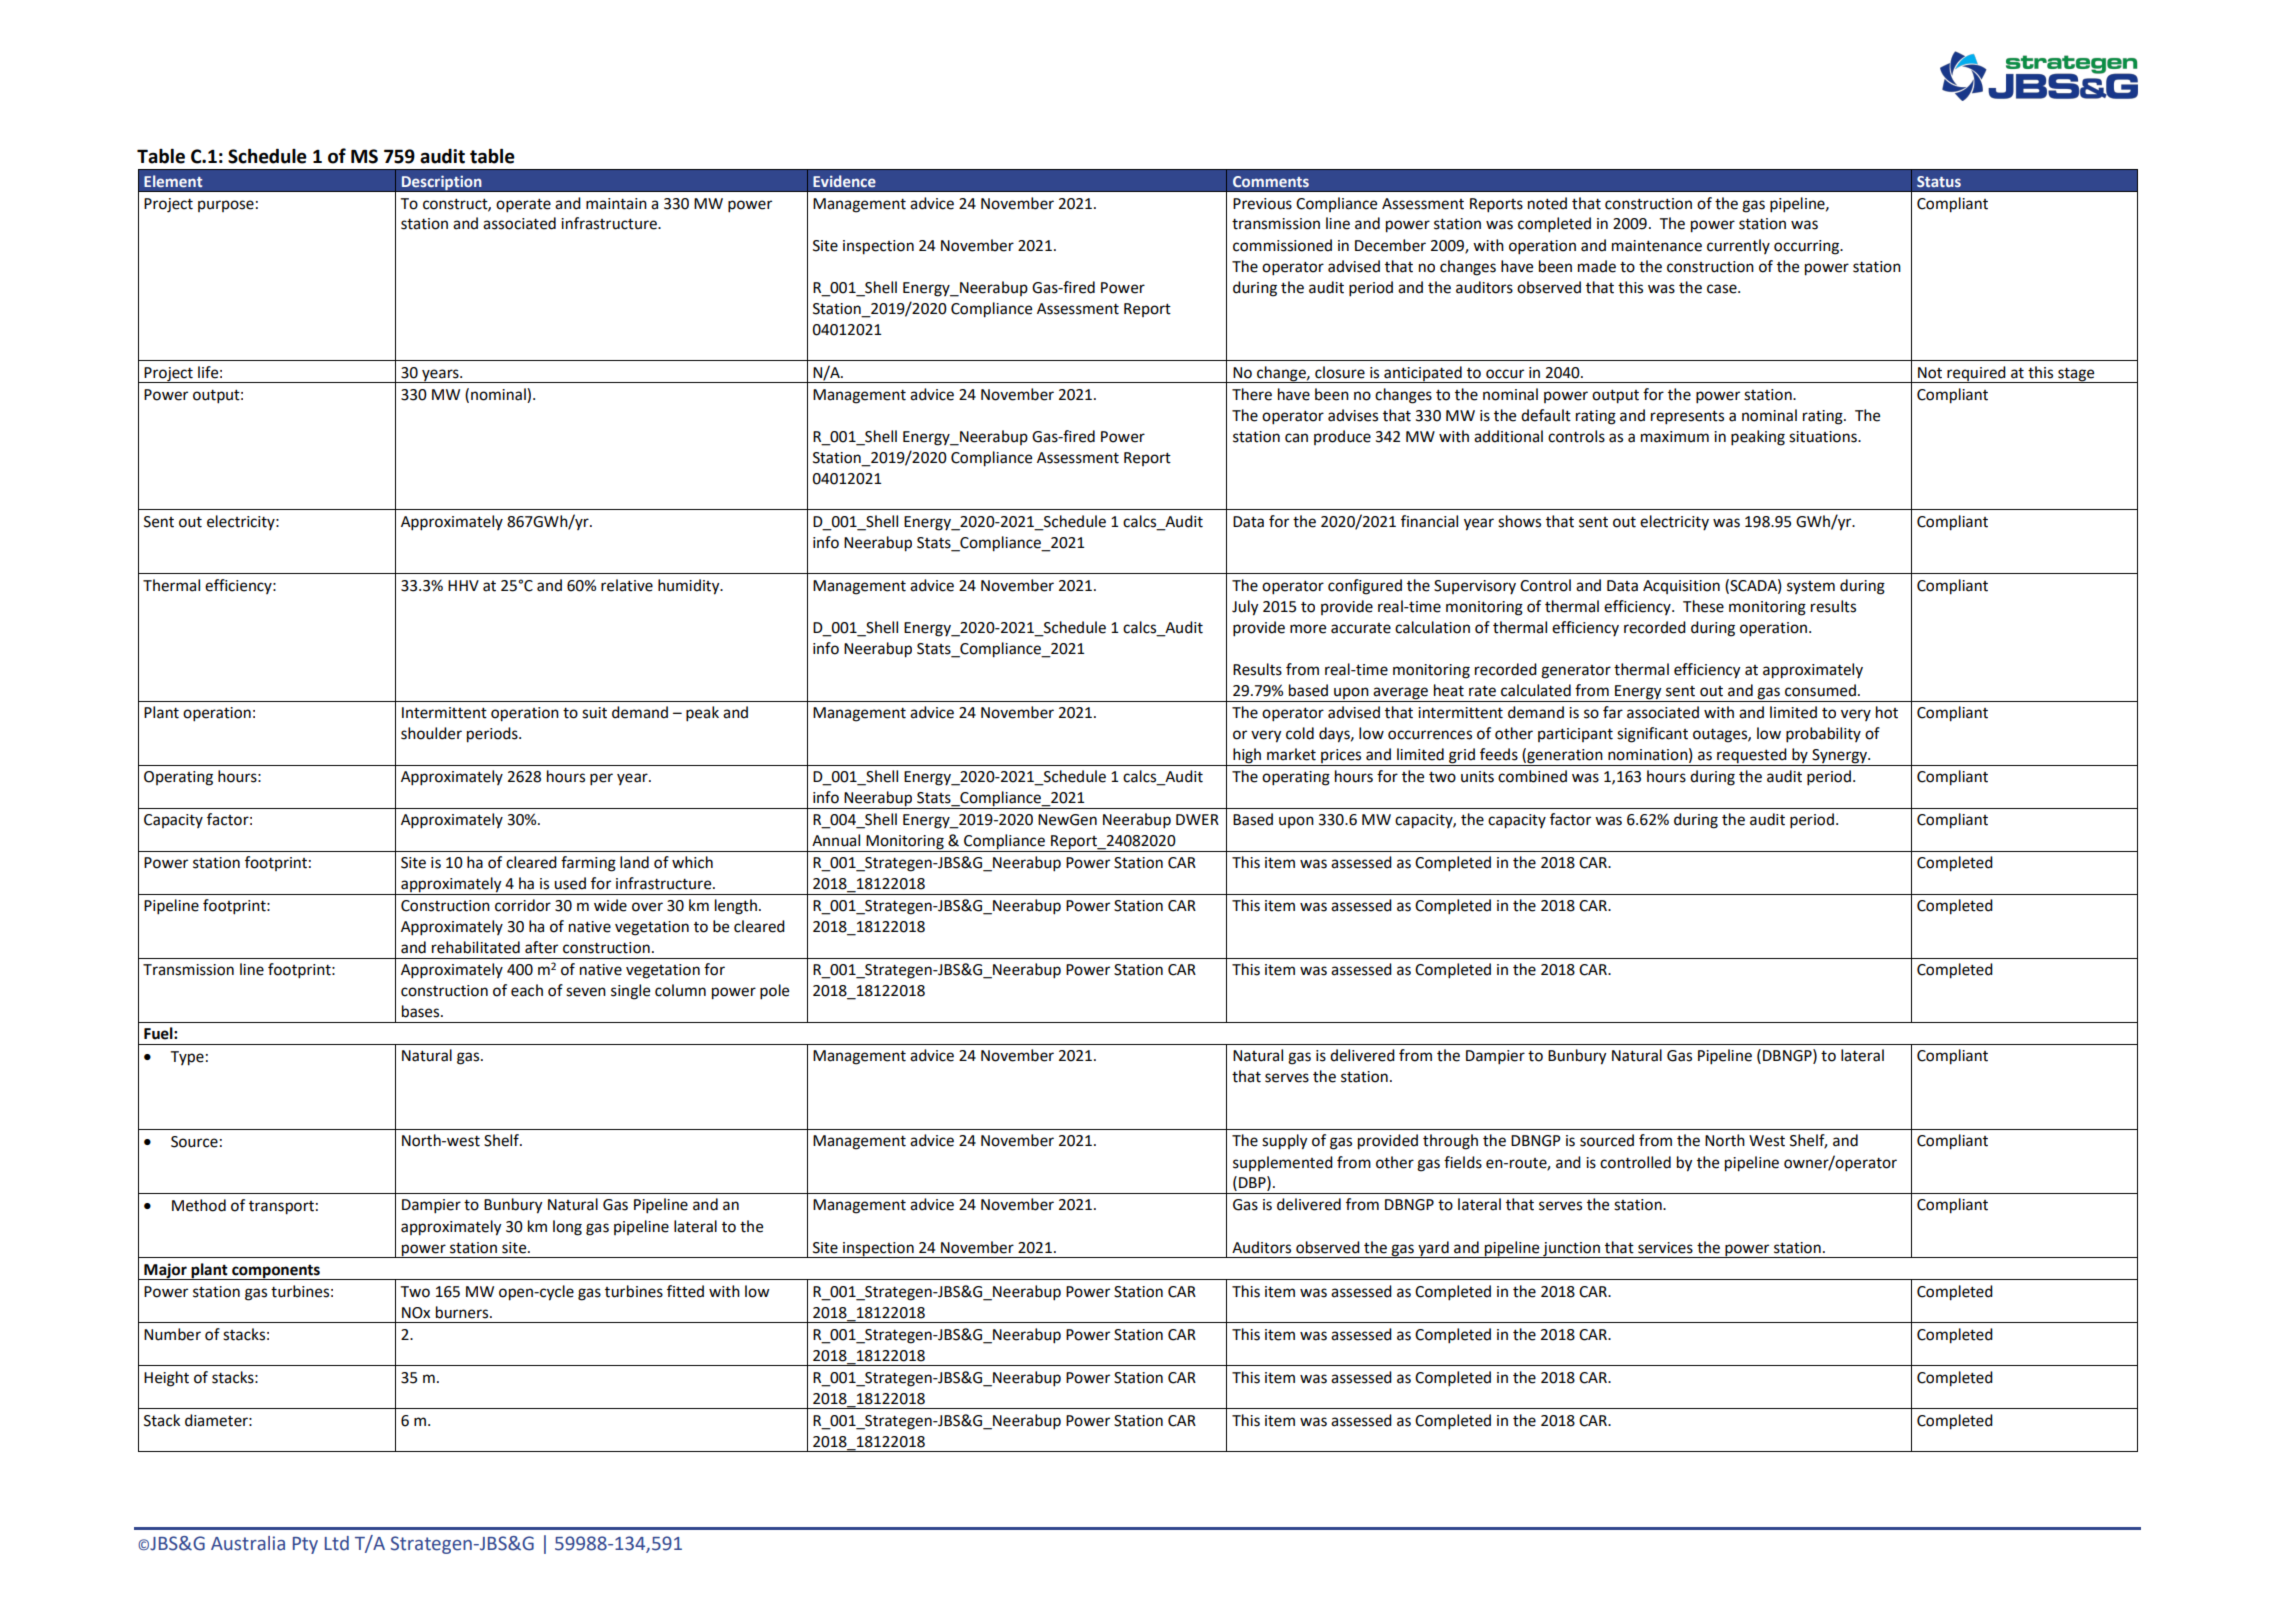 The image size is (2276, 1610). I want to click on Ltd, so click(337, 1543).
